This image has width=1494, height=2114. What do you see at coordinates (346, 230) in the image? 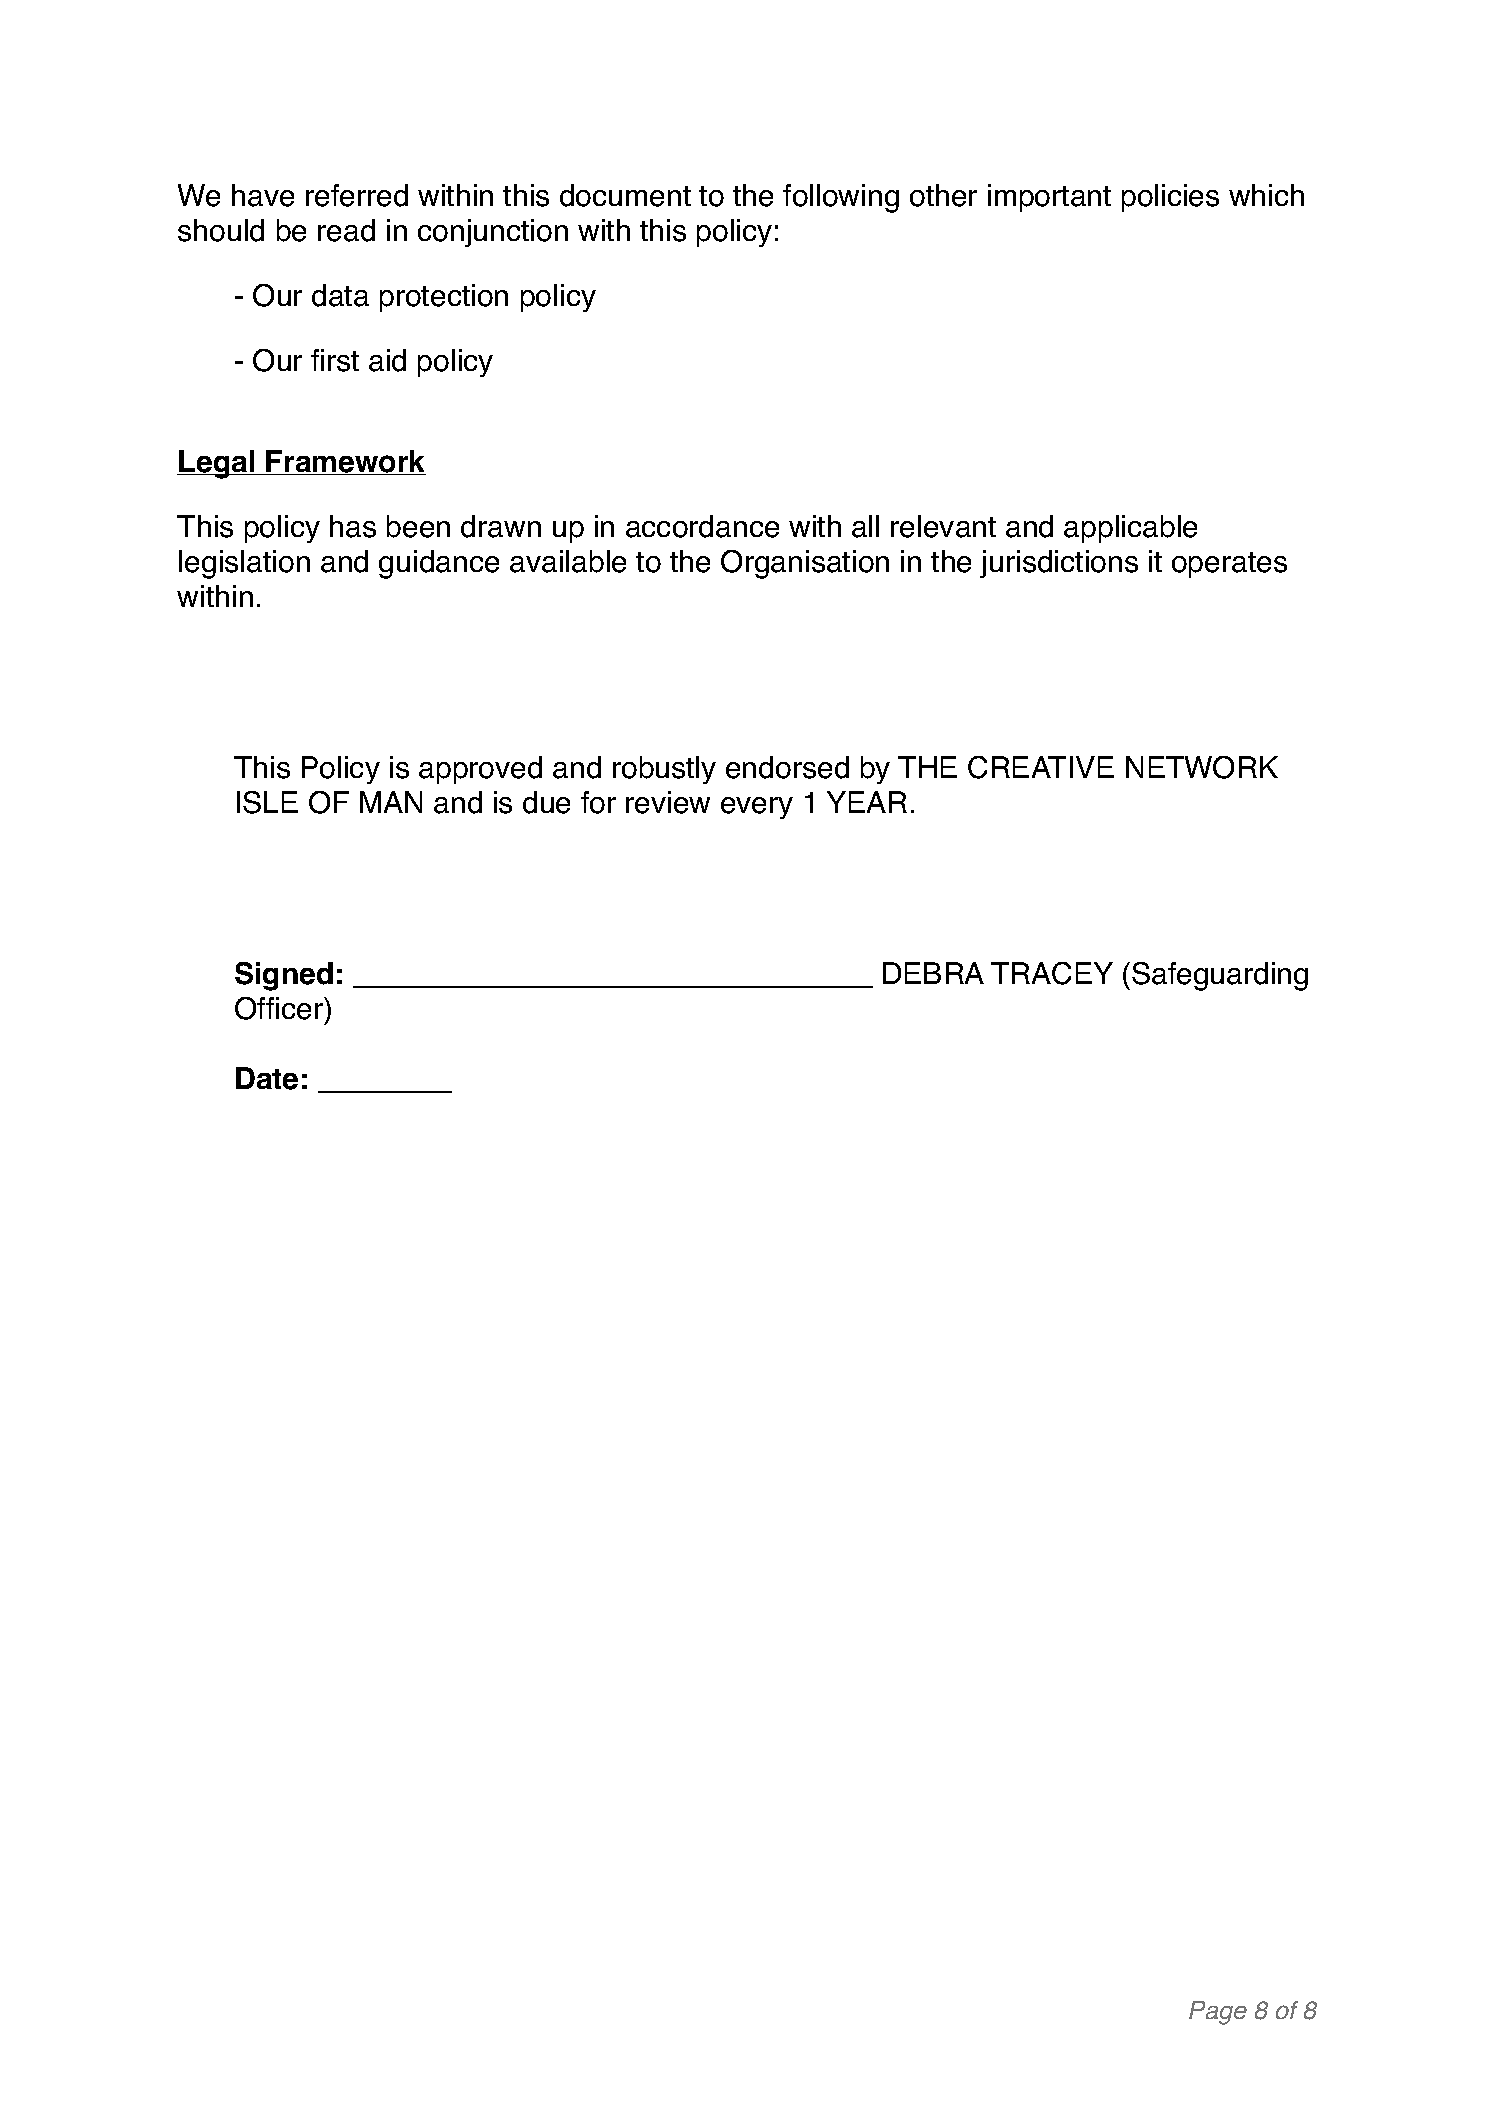
I see `read` at bounding box center [346, 230].
